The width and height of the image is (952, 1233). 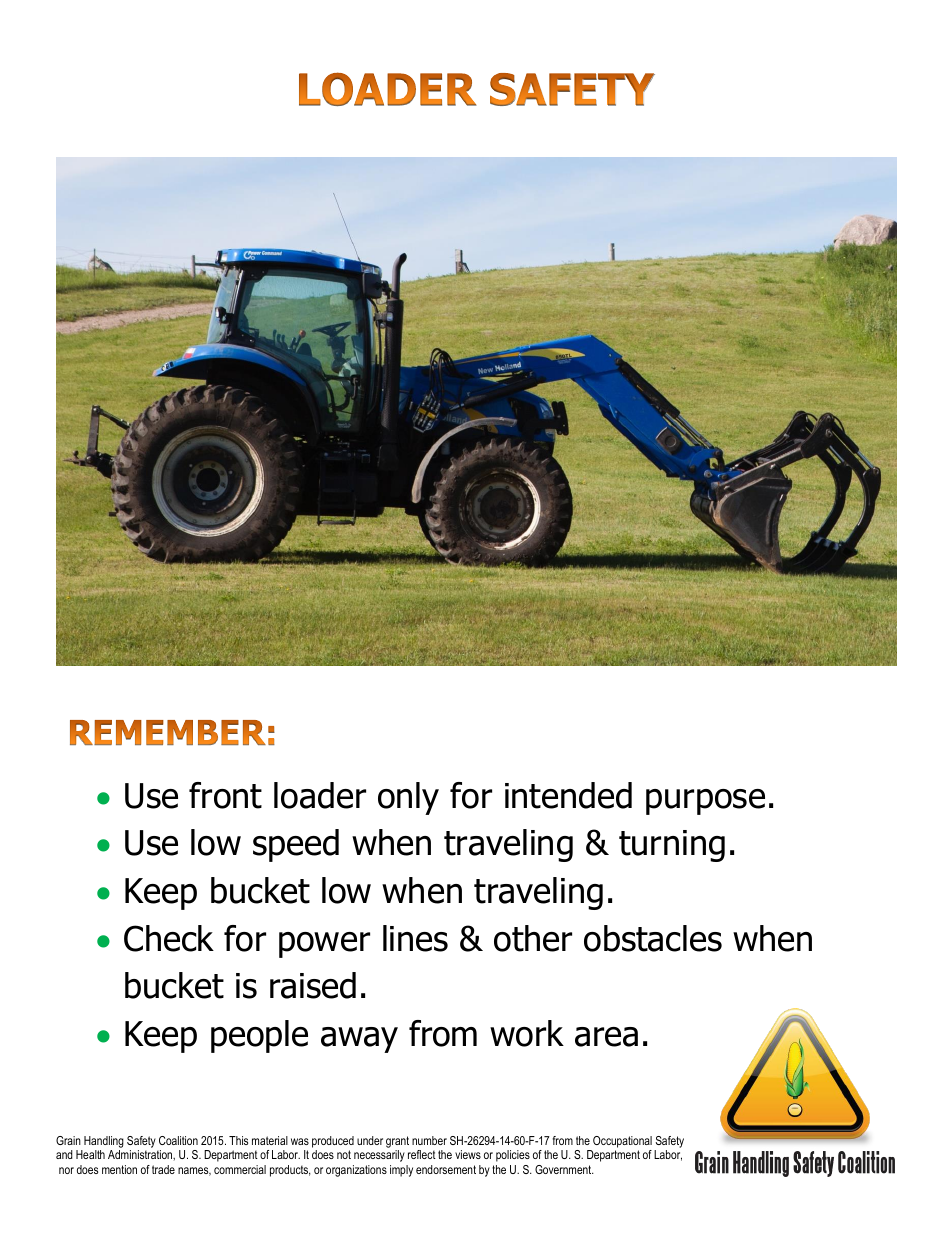 I want to click on trade, so click(x=163, y=1169).
